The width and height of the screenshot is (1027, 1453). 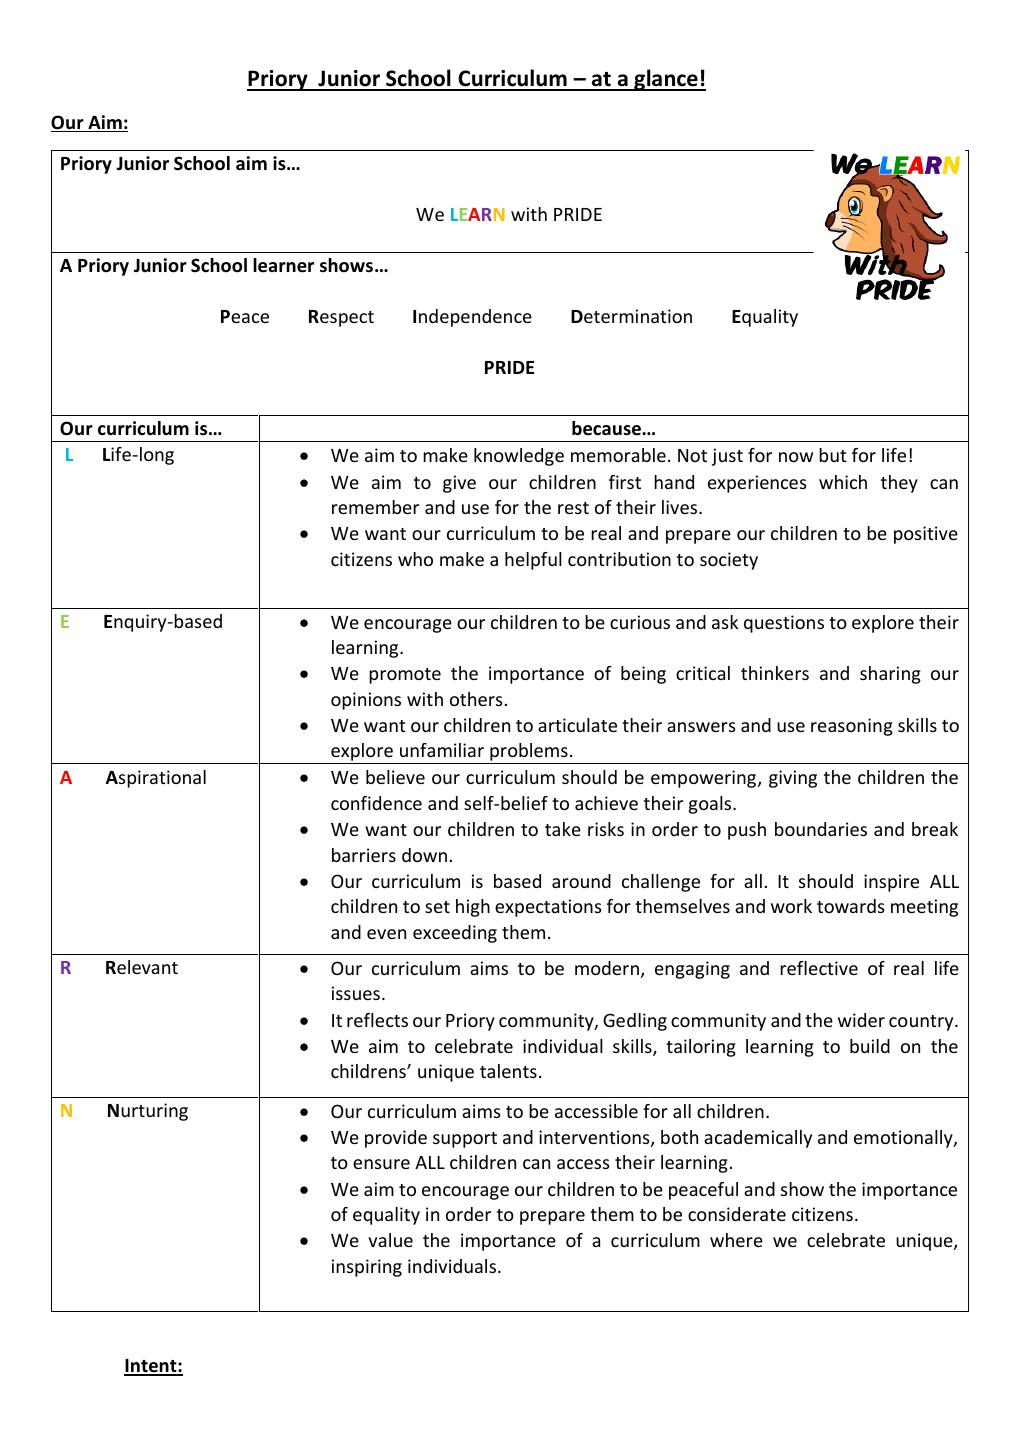 I want to click on inspiring, so click(x=367, y=1268).
